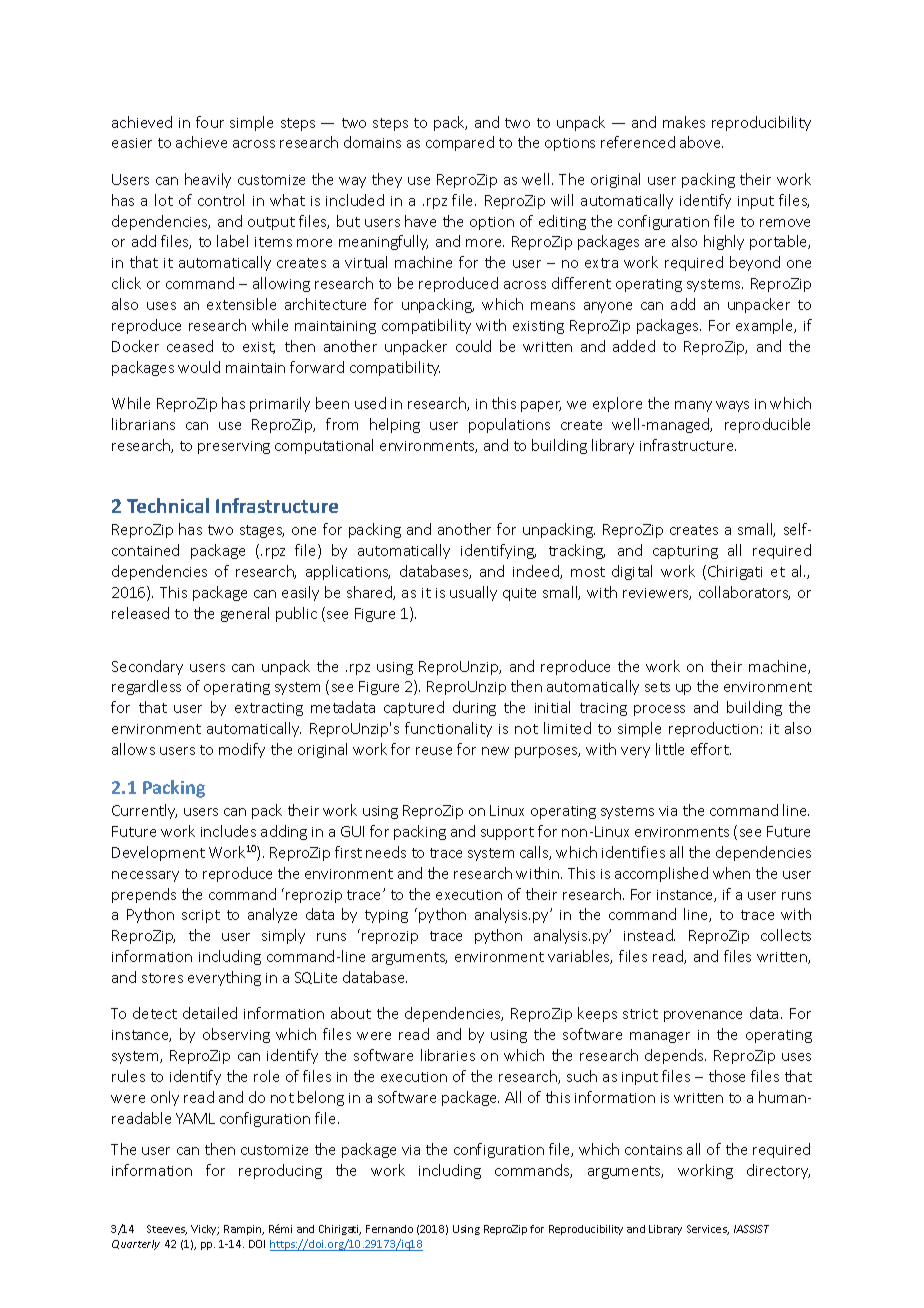  I want to click on above, so click(701, 142).
